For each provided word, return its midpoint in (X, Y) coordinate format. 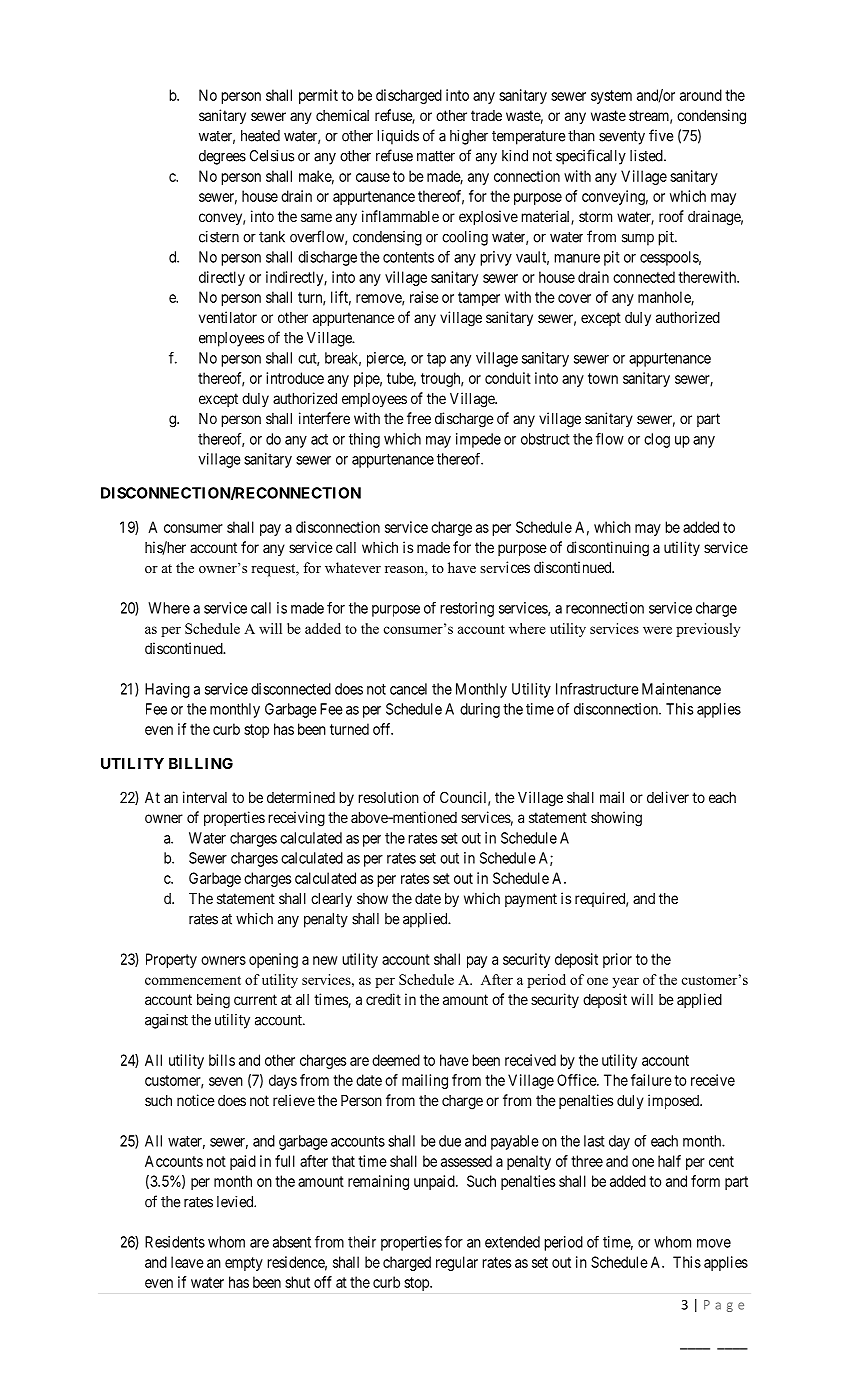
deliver (668, 797)
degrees (222, 157)
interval (205, 797)
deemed (396, 1060)
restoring (467, 609)
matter (436, 156)
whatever (353, 567)
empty (244, 1264)
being (213, 1001)
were (657, 630)
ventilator (228, 317)
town (603, 378)
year (625, 982)
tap (436, 360)
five (661, 135)
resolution (388, 797)
